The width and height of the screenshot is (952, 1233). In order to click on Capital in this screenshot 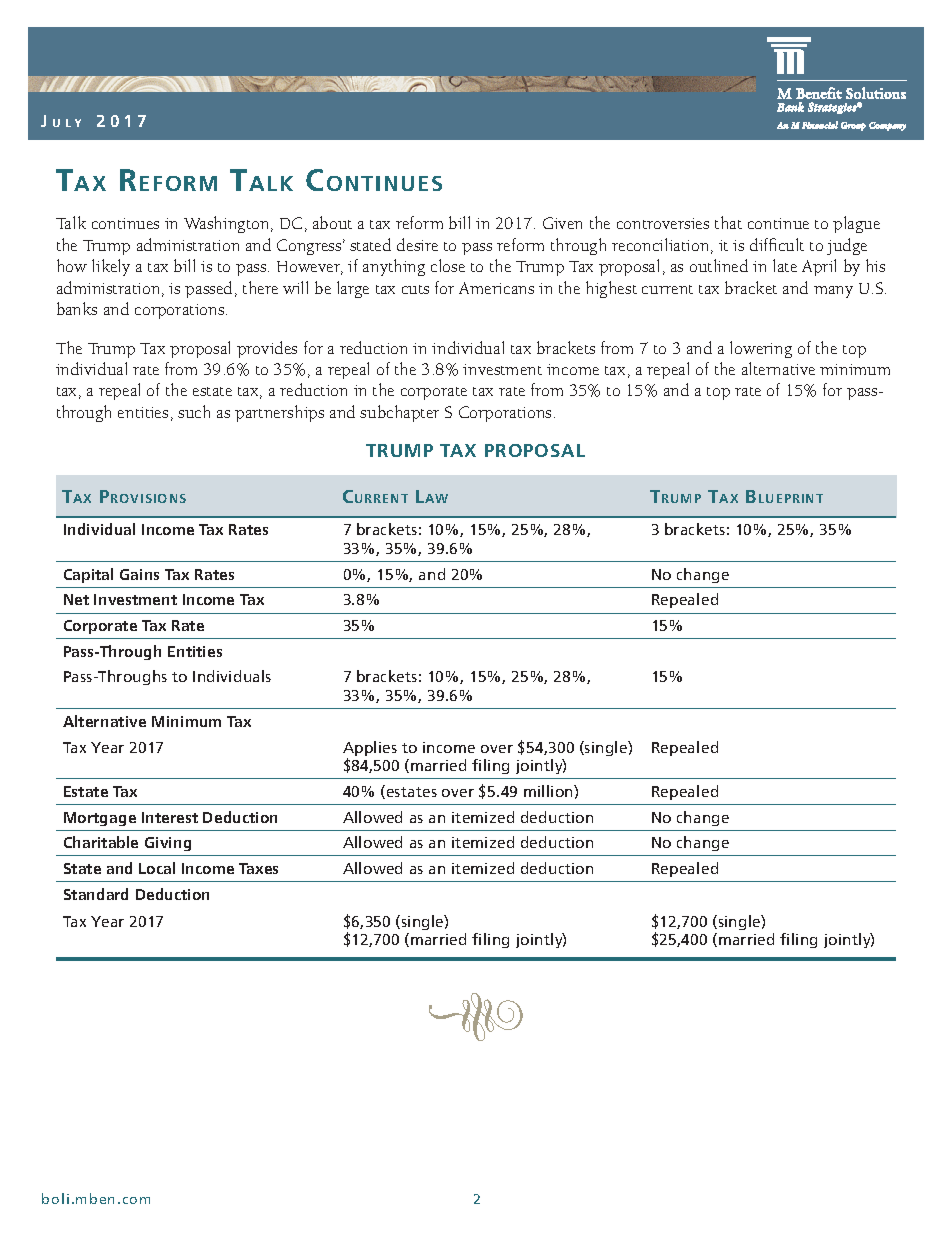, I will do `click(88, 575)`.
